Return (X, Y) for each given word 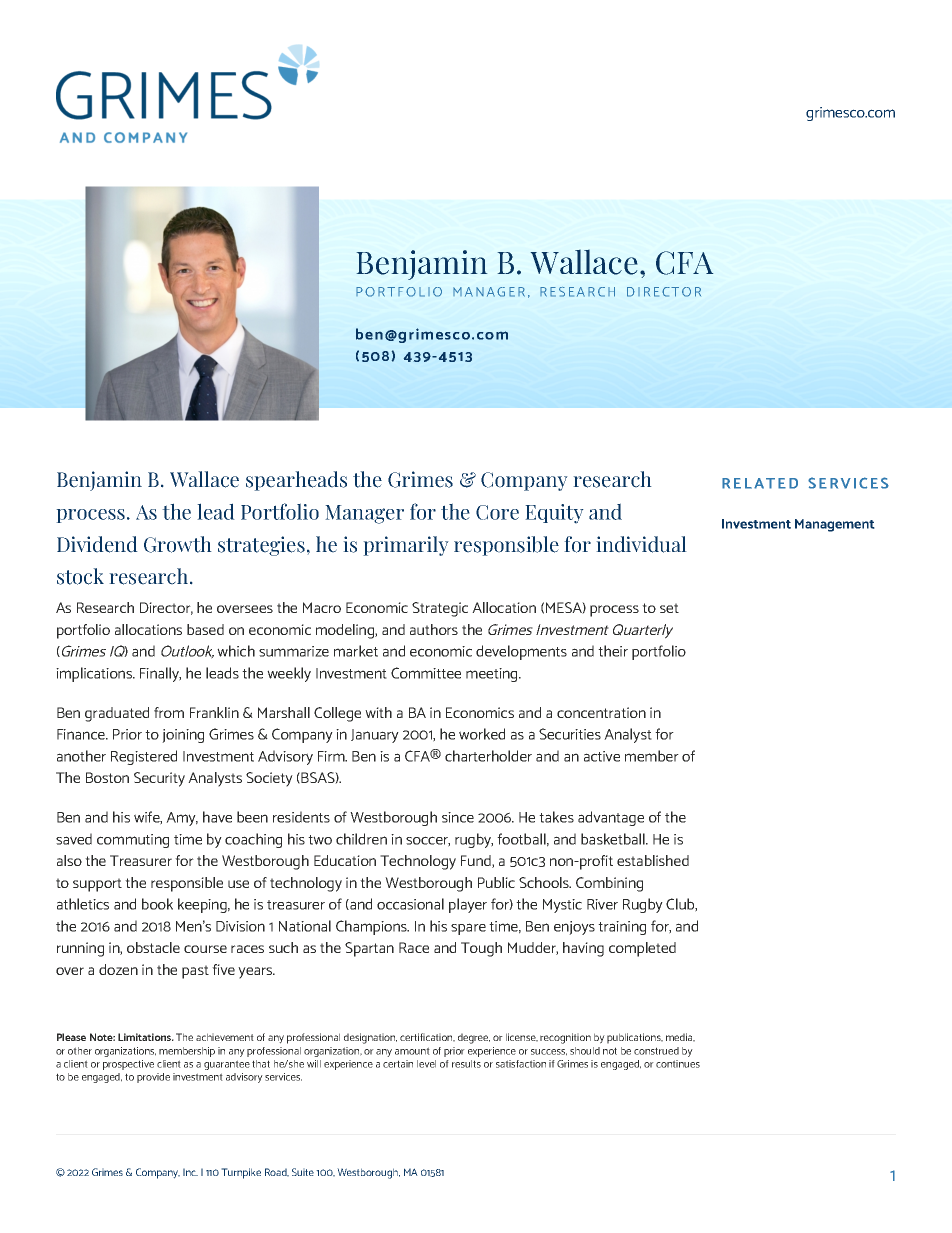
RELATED (760, 483)
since (458, 817)
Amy (182, 819)
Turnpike (241, 1173)
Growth (178, 544)
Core (497, 512)
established (653, 860)
